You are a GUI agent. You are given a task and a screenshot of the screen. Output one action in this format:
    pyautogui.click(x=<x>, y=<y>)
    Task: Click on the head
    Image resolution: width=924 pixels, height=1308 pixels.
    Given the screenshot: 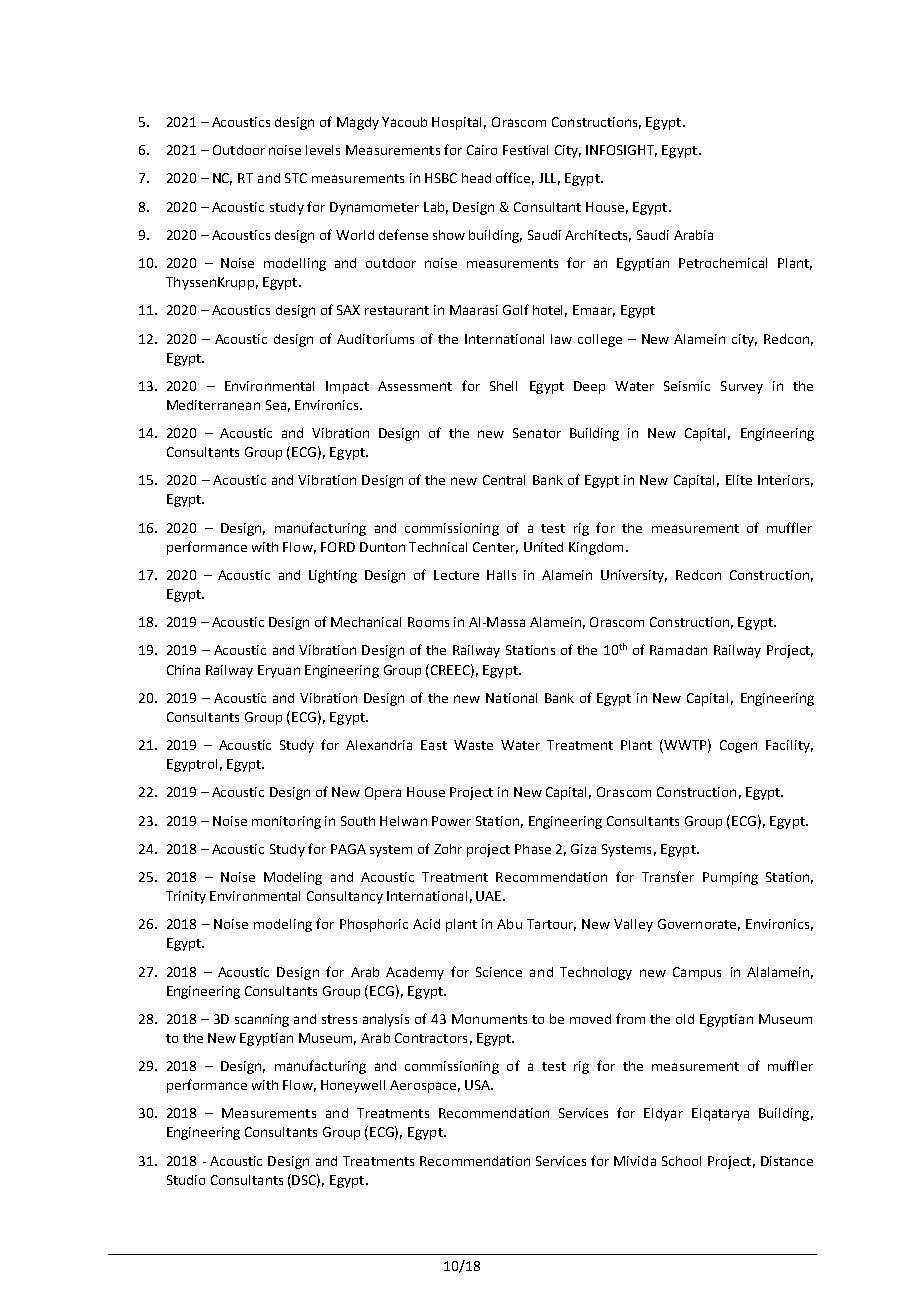 What is the action you would take?
    pyautogui.click(x=476, y=178)
